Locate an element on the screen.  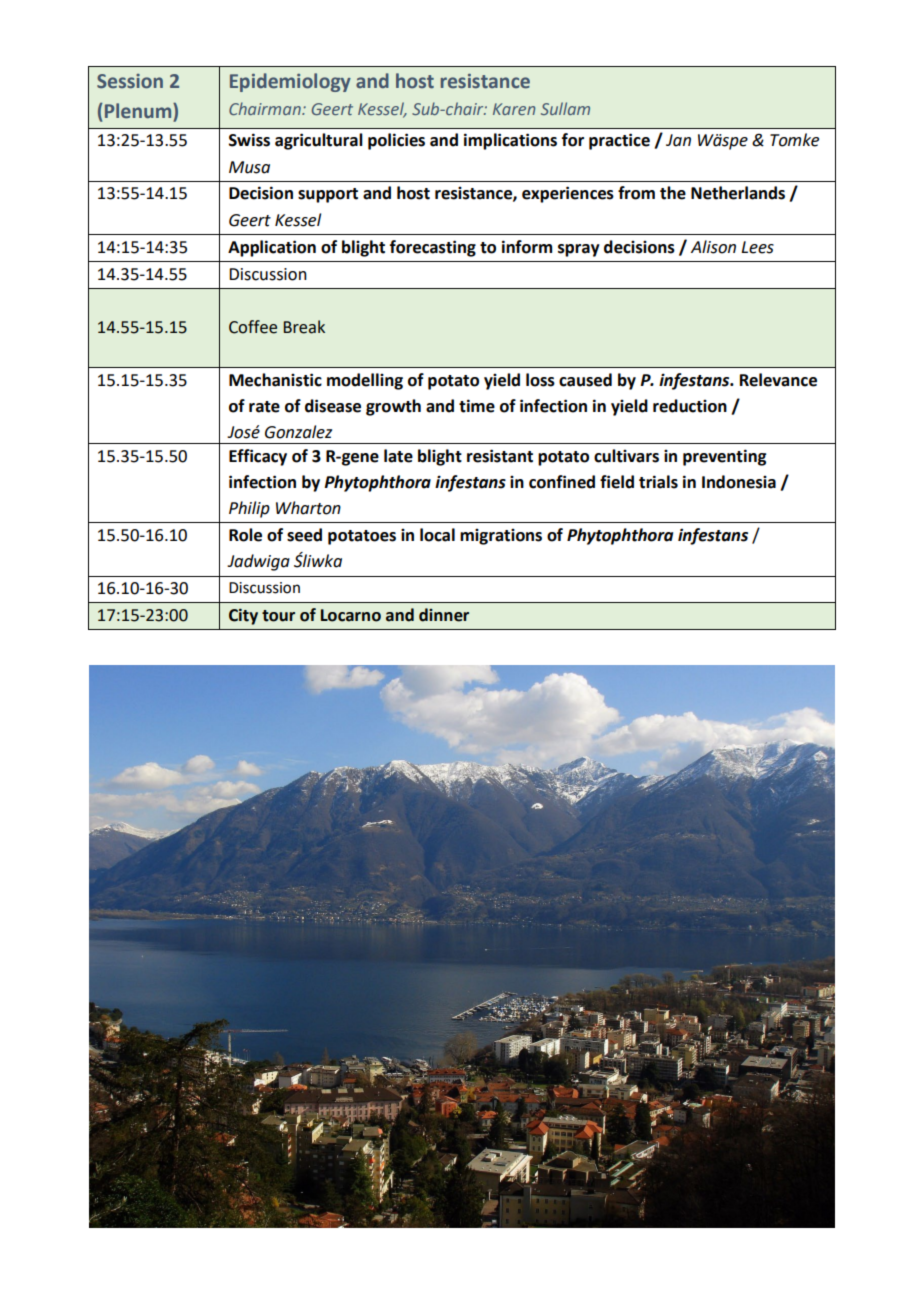
Session is located at coordinates (130, 81).
